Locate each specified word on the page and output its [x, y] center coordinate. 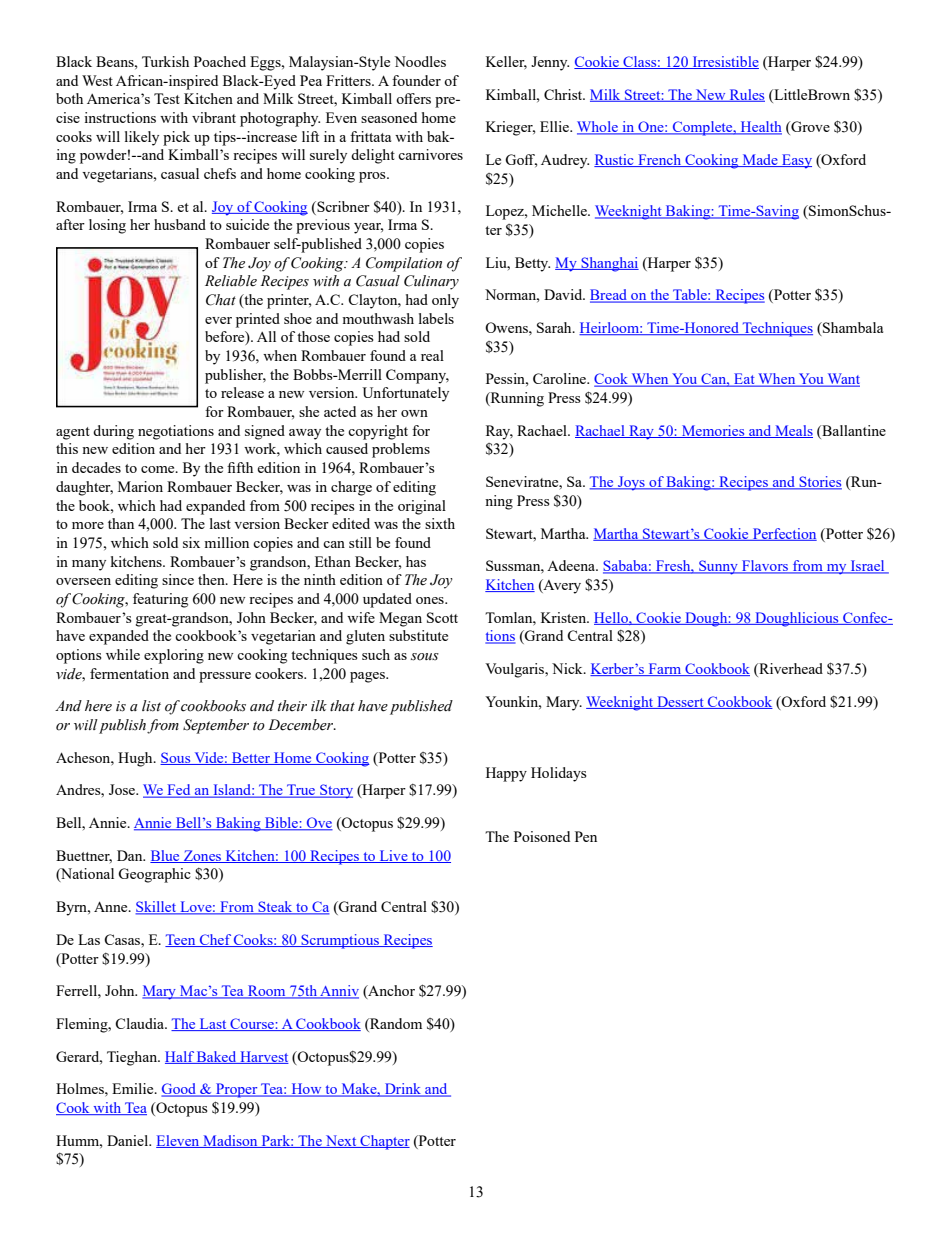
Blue [166, 856]
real [432, 355]
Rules [746, 95]
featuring [160, 600]
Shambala [852, 329]
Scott [442, 617]
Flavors [765, 567]
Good [179, 1090]
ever [218, 320]
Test [167, 98]
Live [393, 856]
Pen [586, 836]
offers [413, 98]
